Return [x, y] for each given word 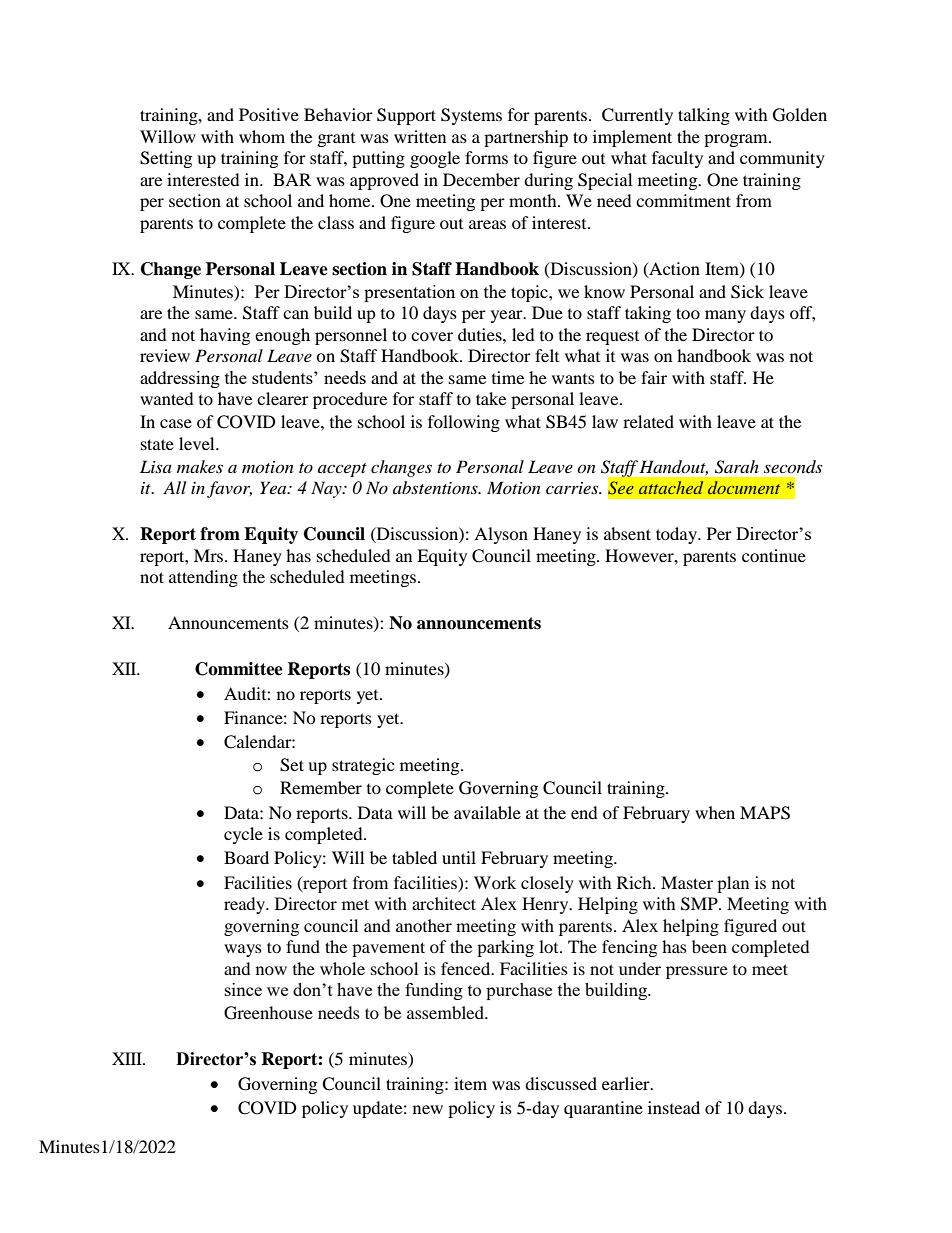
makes [200, 466]
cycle [243, 835]
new [428, 1109]
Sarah [737, 467]
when [715, 812]
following [464, 423]
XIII [128, 1058]
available [487, 812]
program [737, 140]
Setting [166, 159]
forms [486, 157]
